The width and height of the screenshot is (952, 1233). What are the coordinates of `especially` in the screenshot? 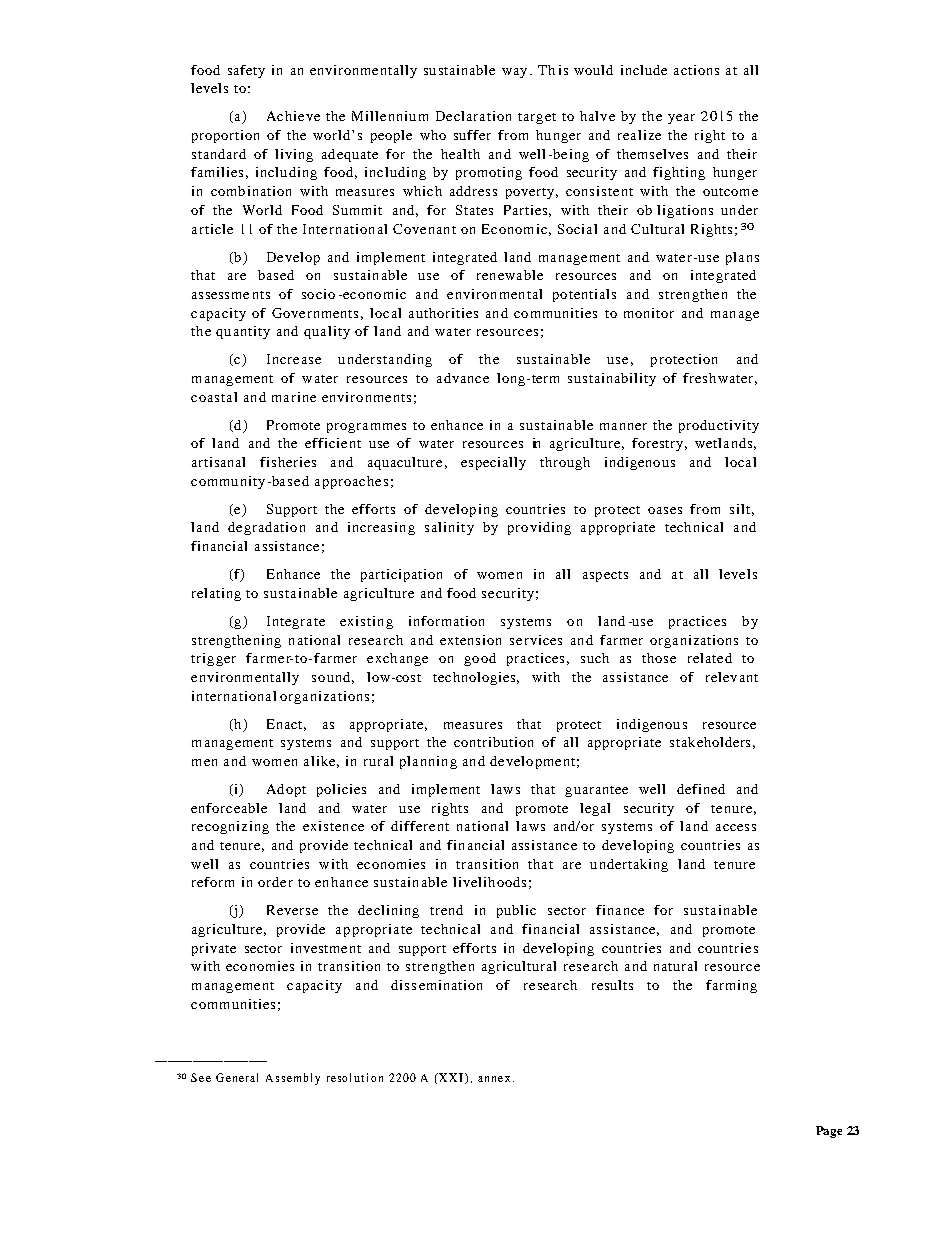 It's located at (493, 463).
